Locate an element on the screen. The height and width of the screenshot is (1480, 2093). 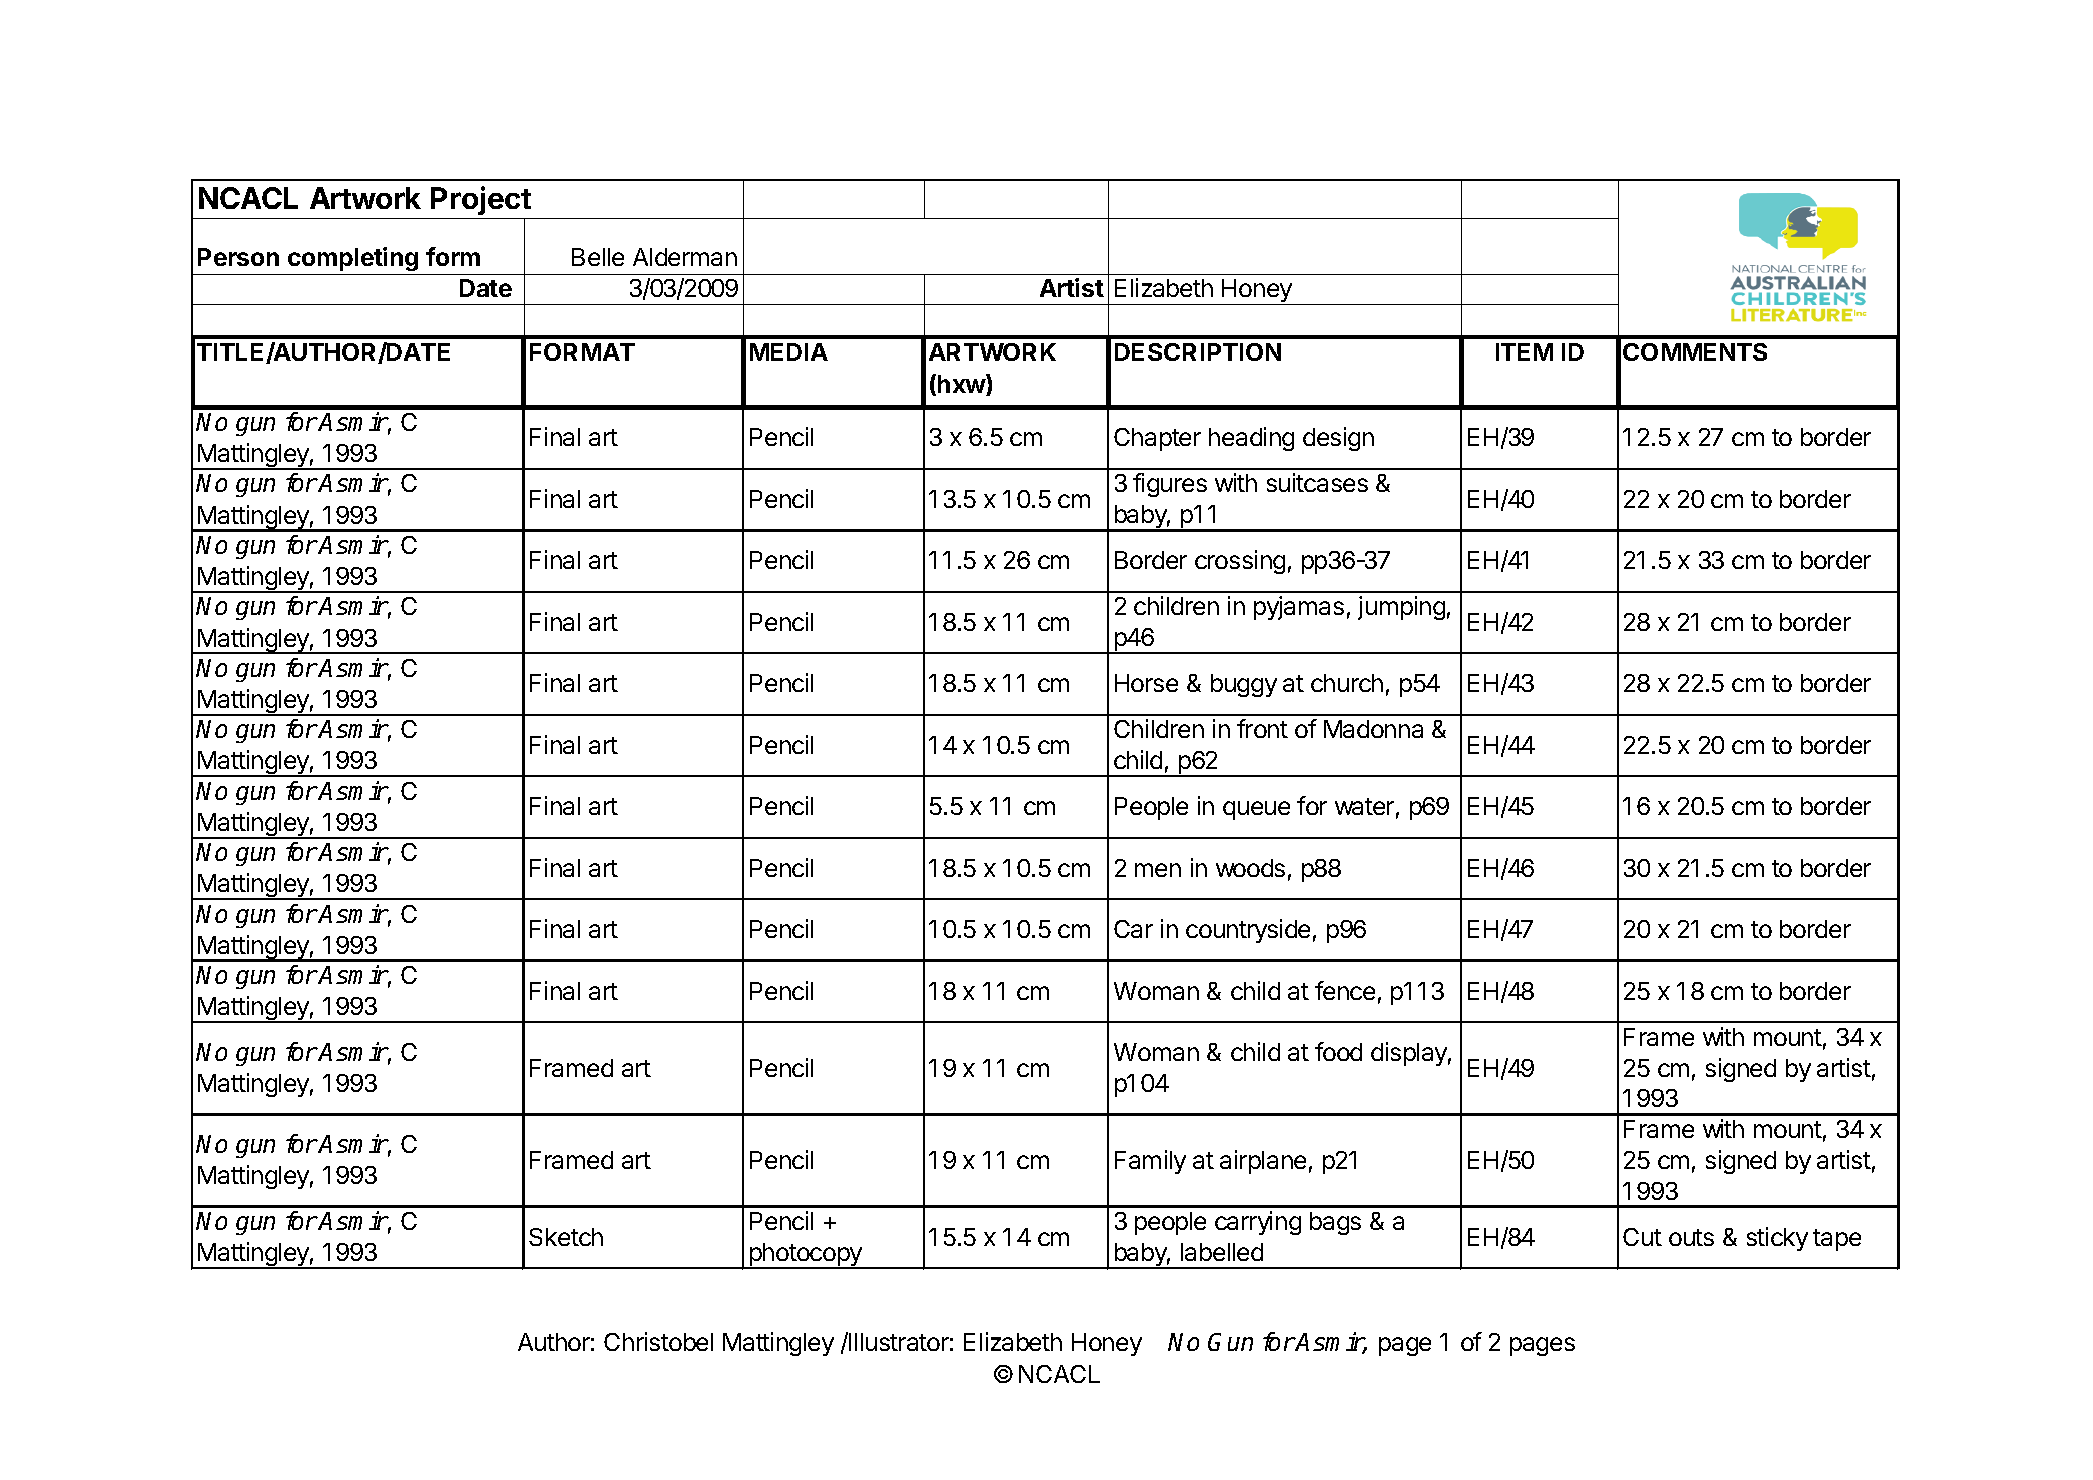
Cut is located at coordinates (1642, 1237).
